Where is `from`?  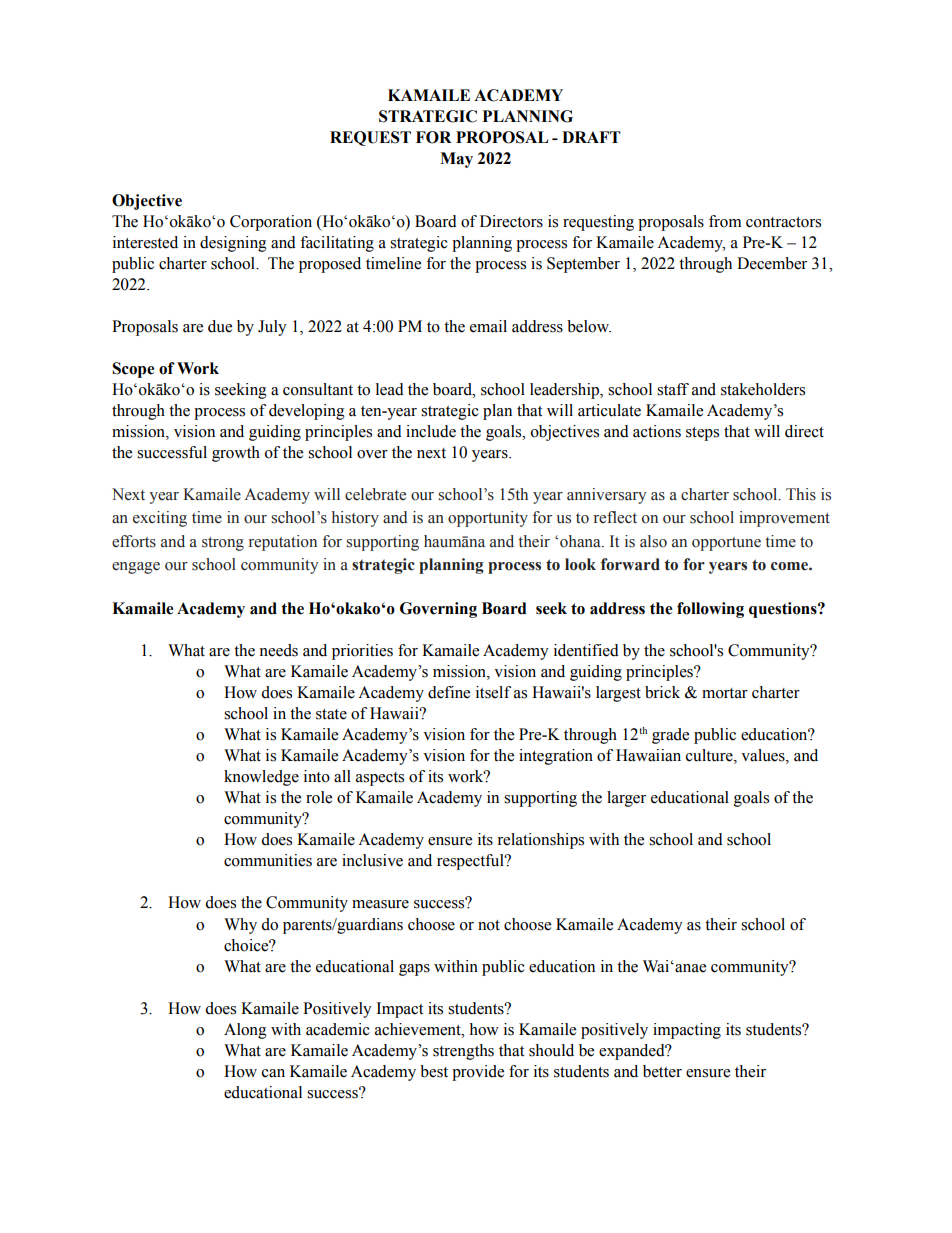 from is located at coordinates (725, 221).
